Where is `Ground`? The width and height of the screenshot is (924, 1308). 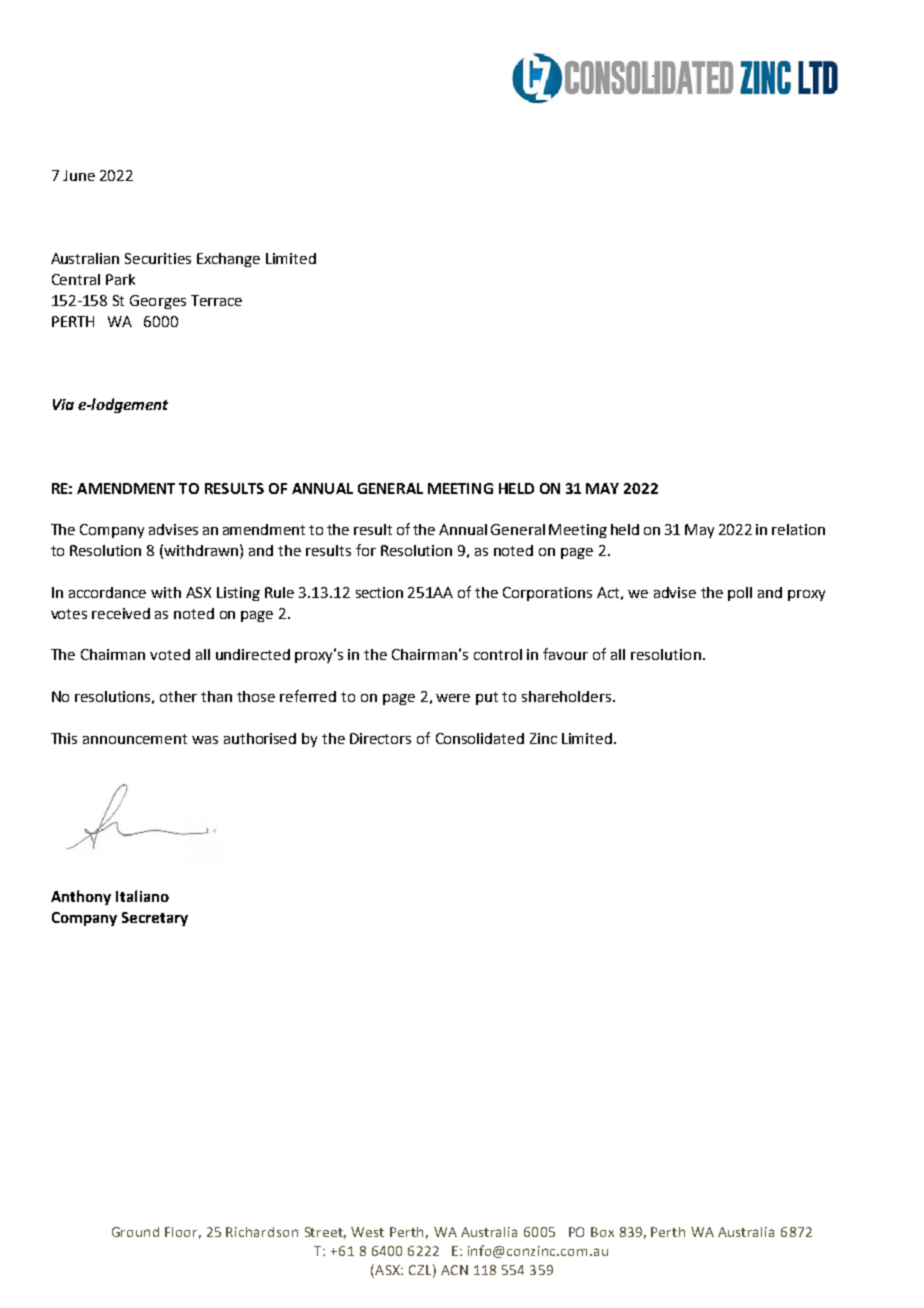 Ground is located at coordinates (135, 1232).
